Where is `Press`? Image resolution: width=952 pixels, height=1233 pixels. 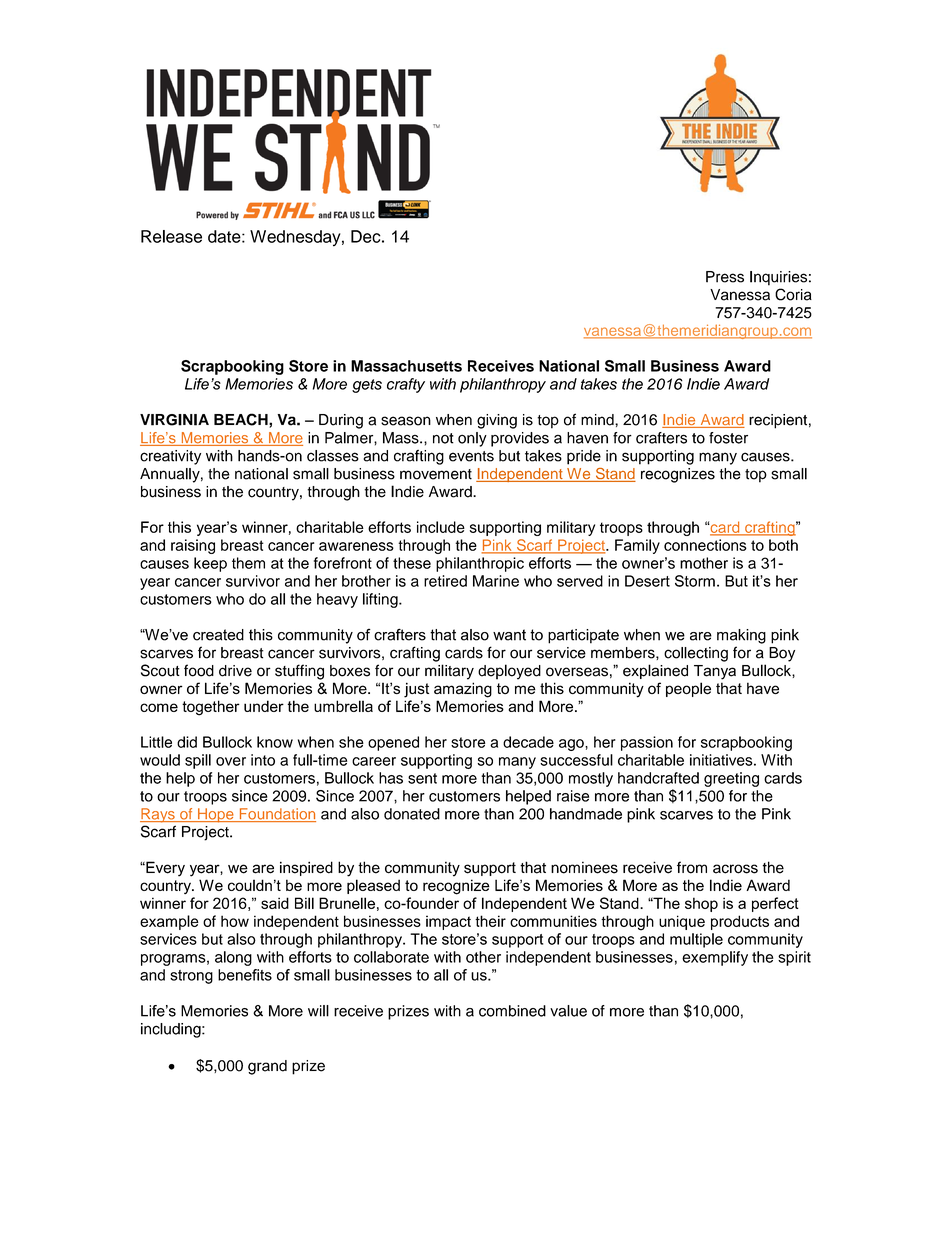
Press is located at coordinates (725, 277).
